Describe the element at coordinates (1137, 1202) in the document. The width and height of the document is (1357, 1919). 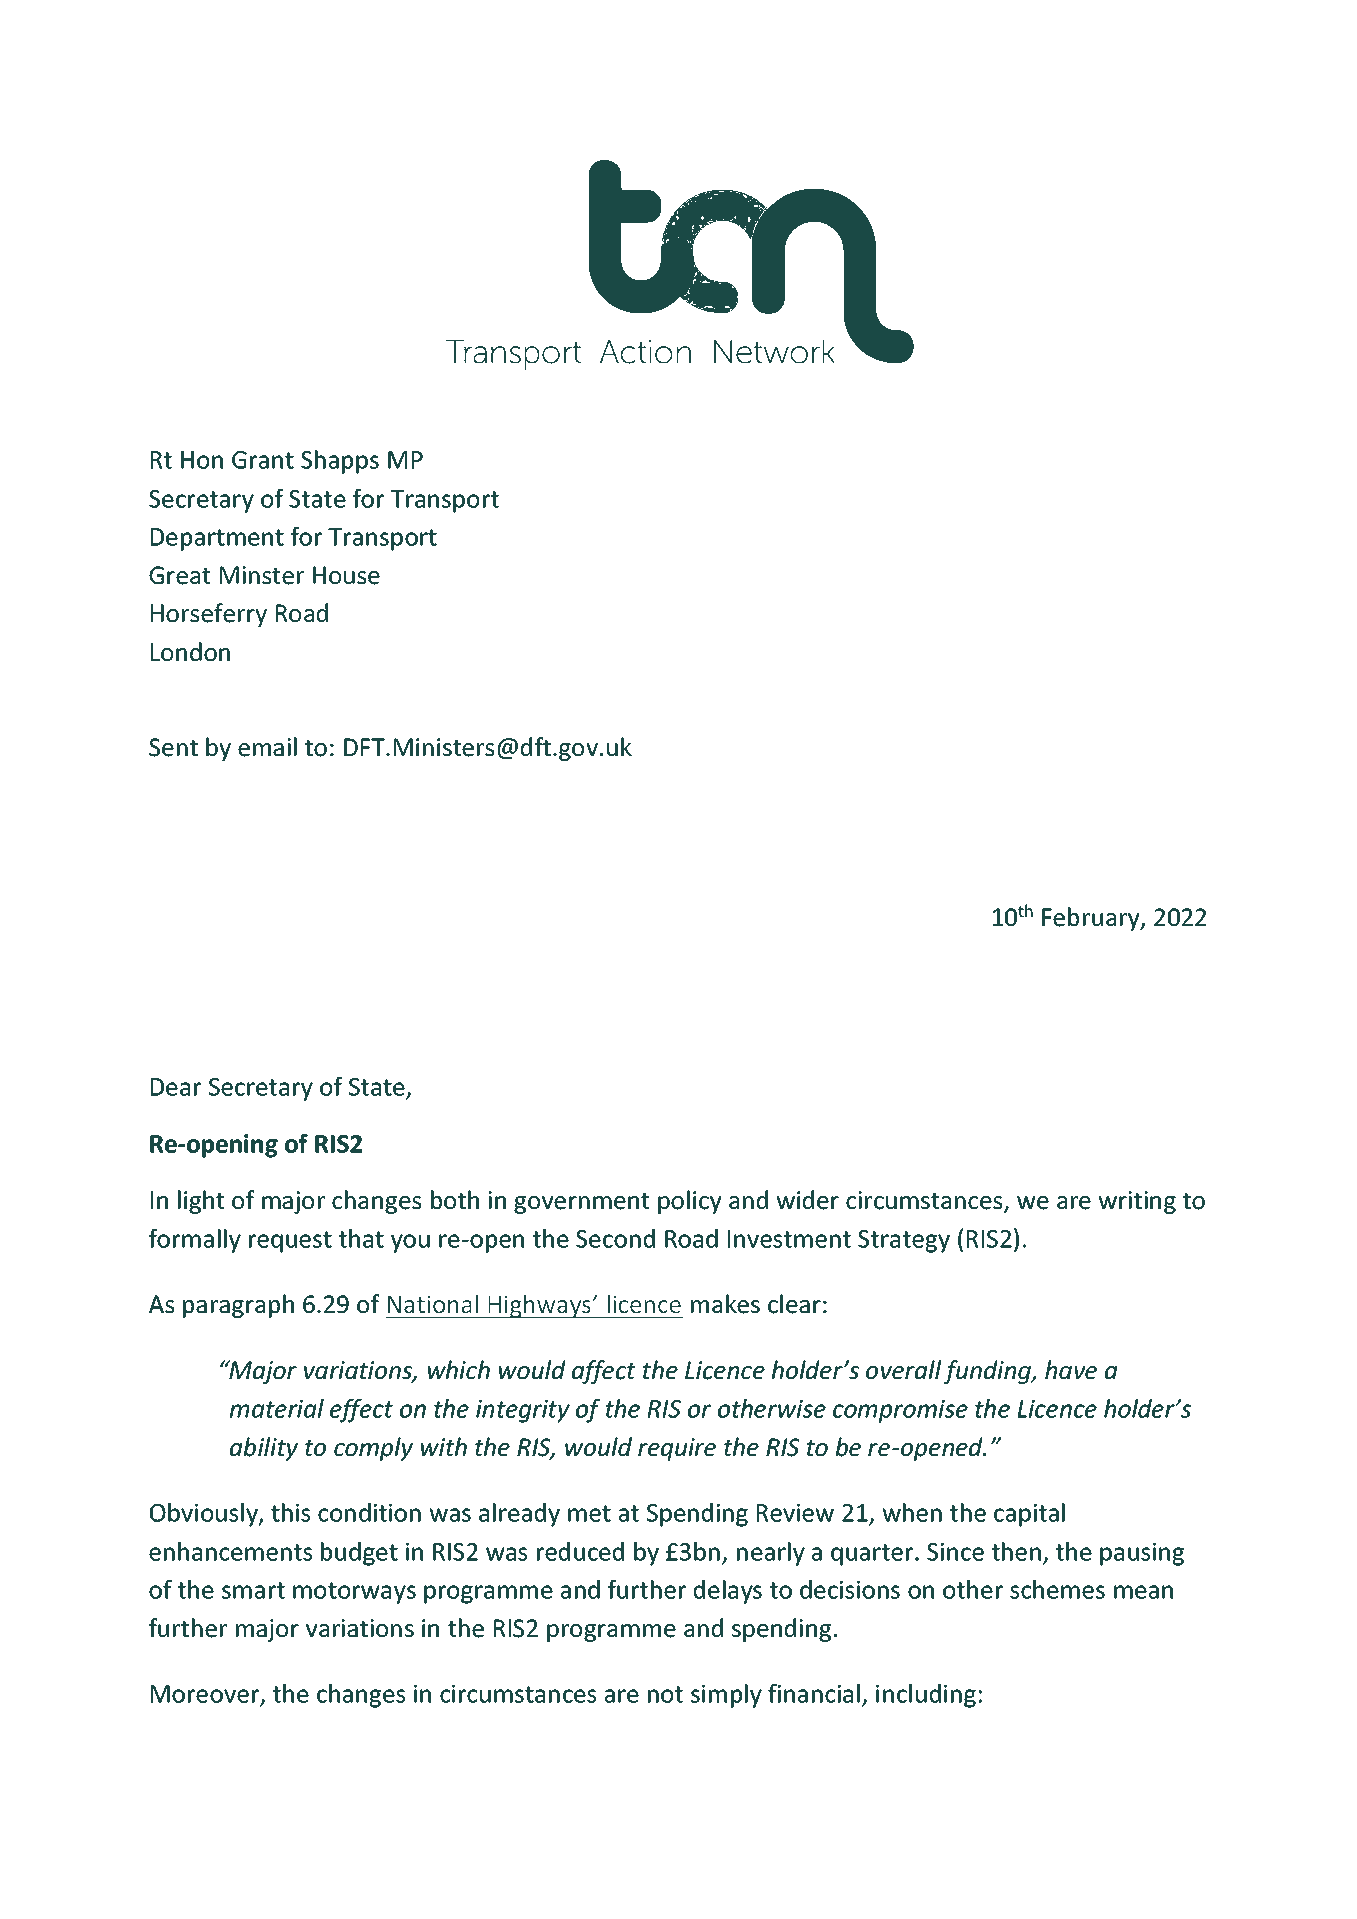
I see `writing` at that location.
